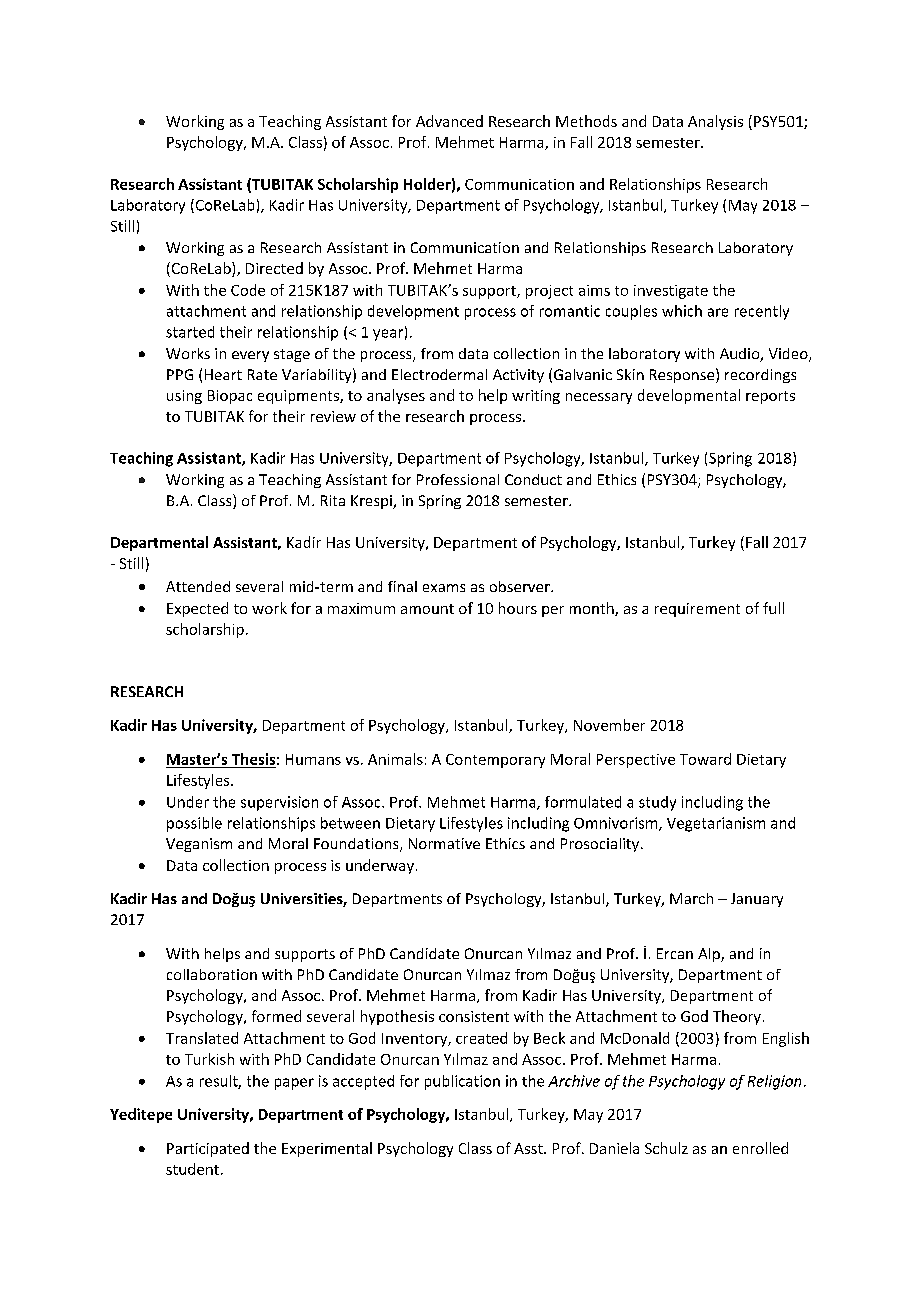 Image resolution: width=924 pixels, height=1308 pixels. Describe the element at coordinates (518, 608) in the screenshot. I see `hours` at that location.
